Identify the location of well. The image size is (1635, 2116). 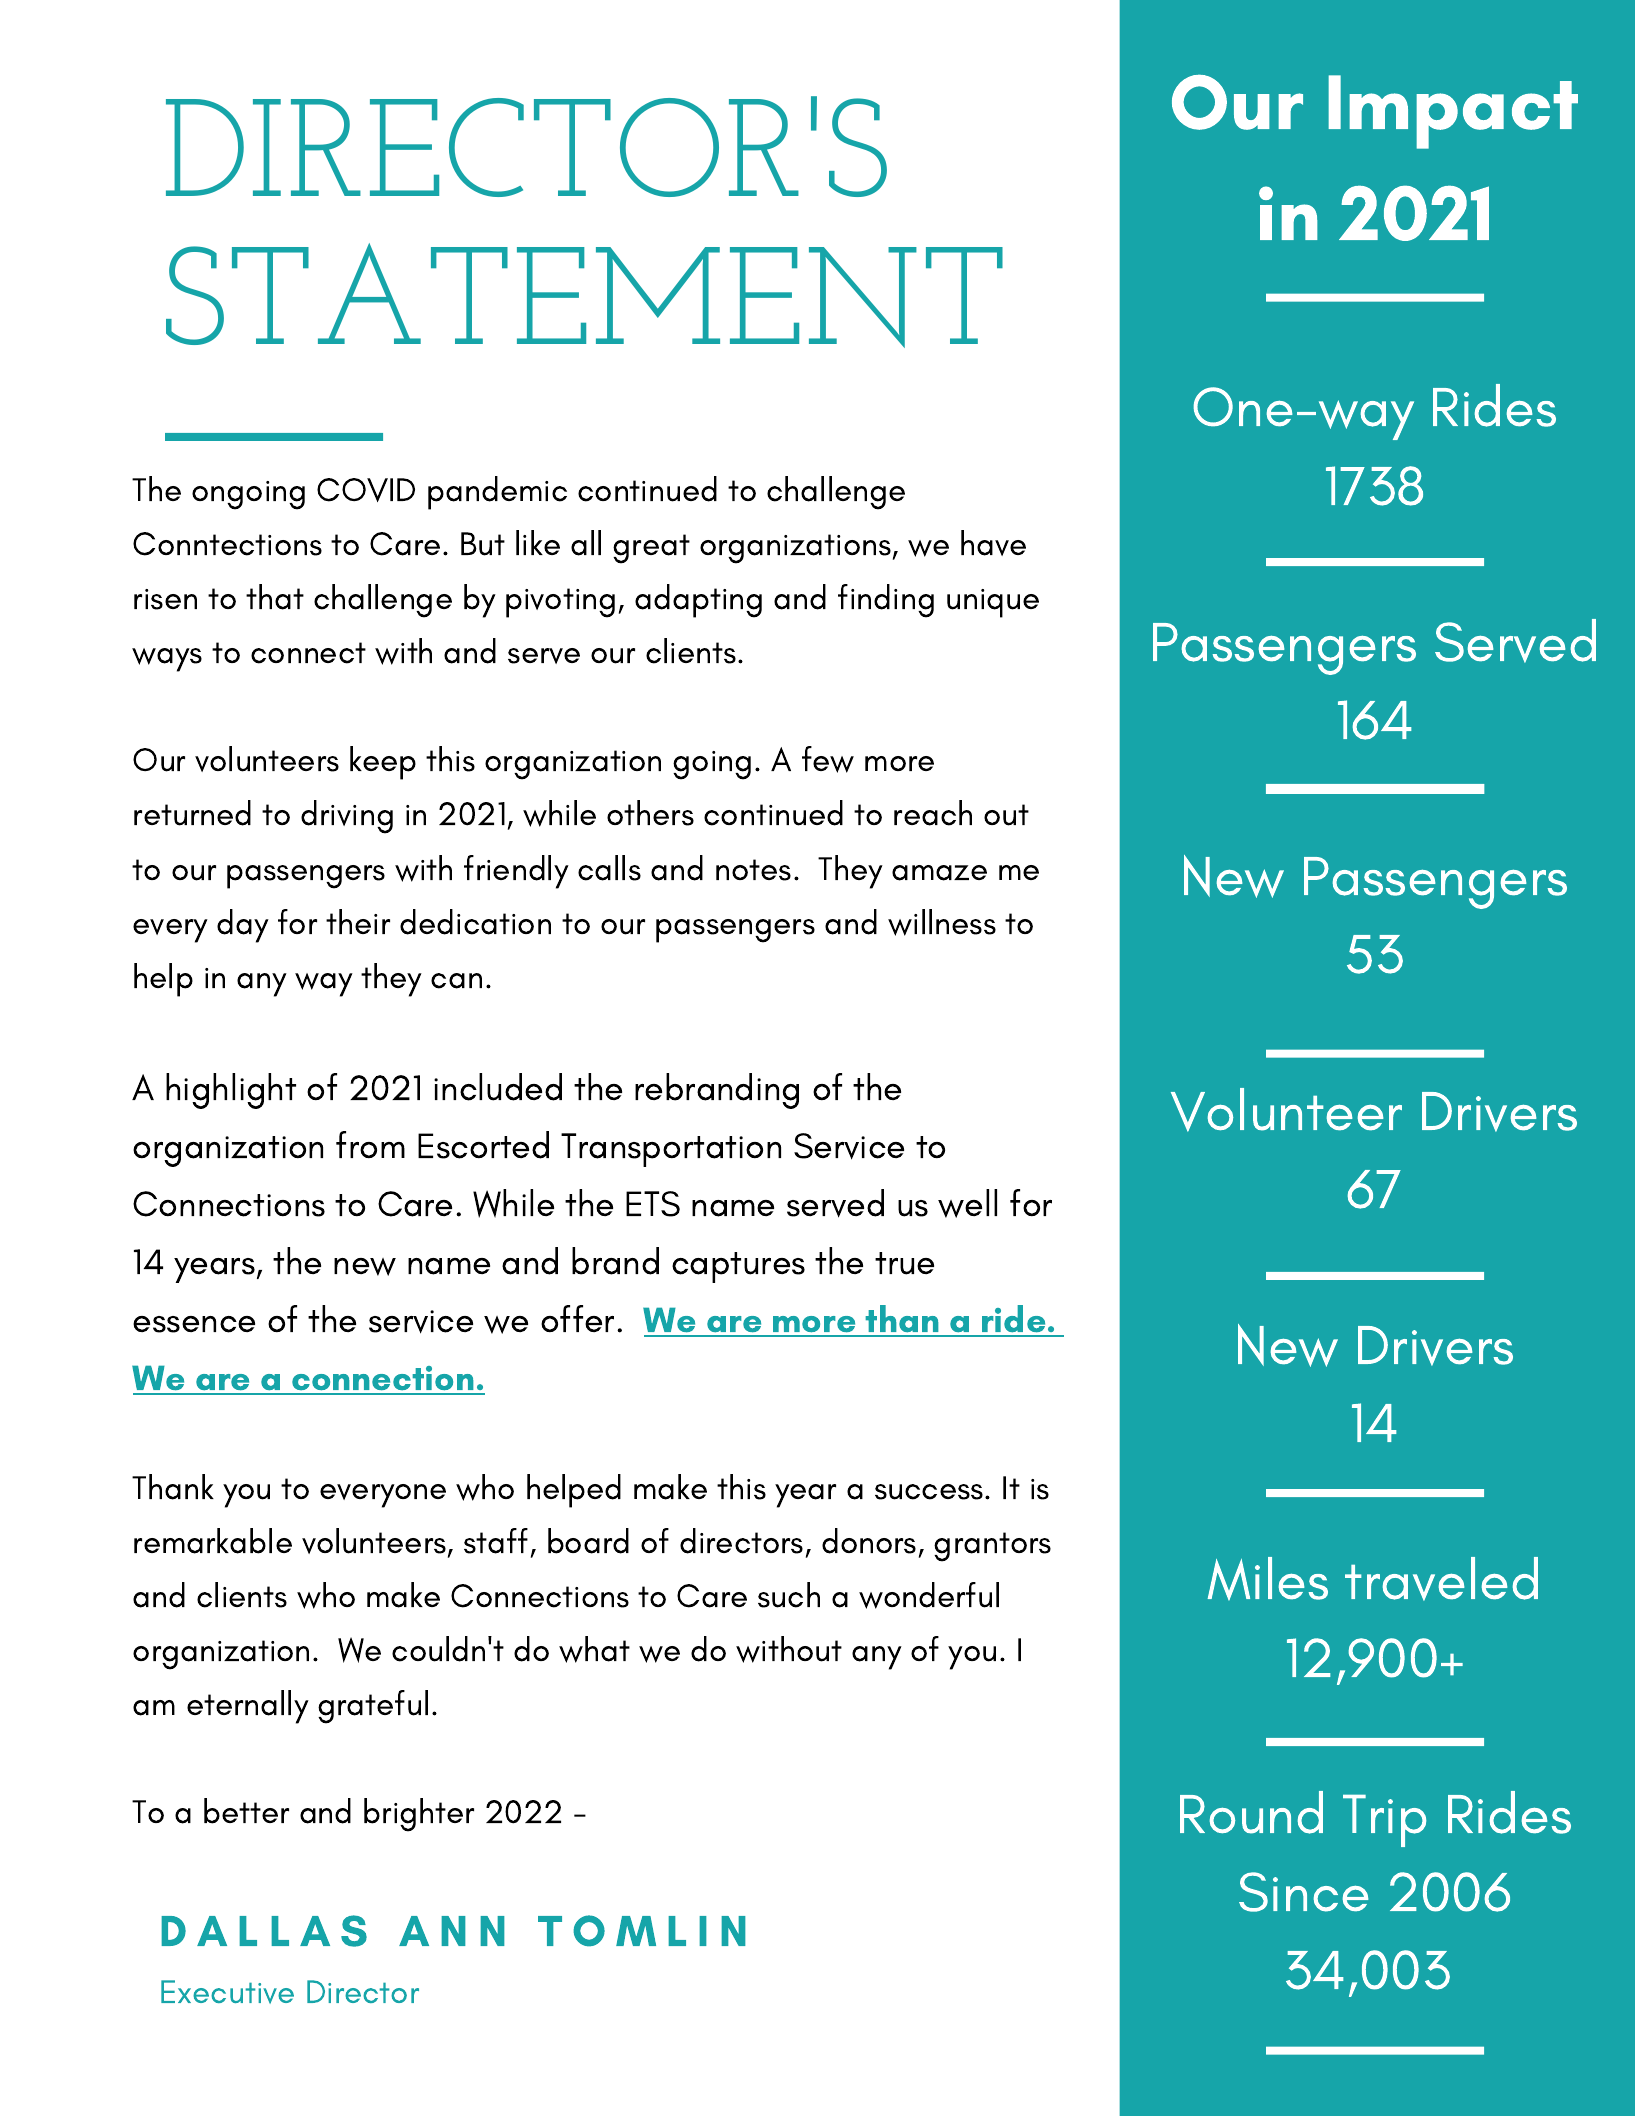
(967, 1203).
